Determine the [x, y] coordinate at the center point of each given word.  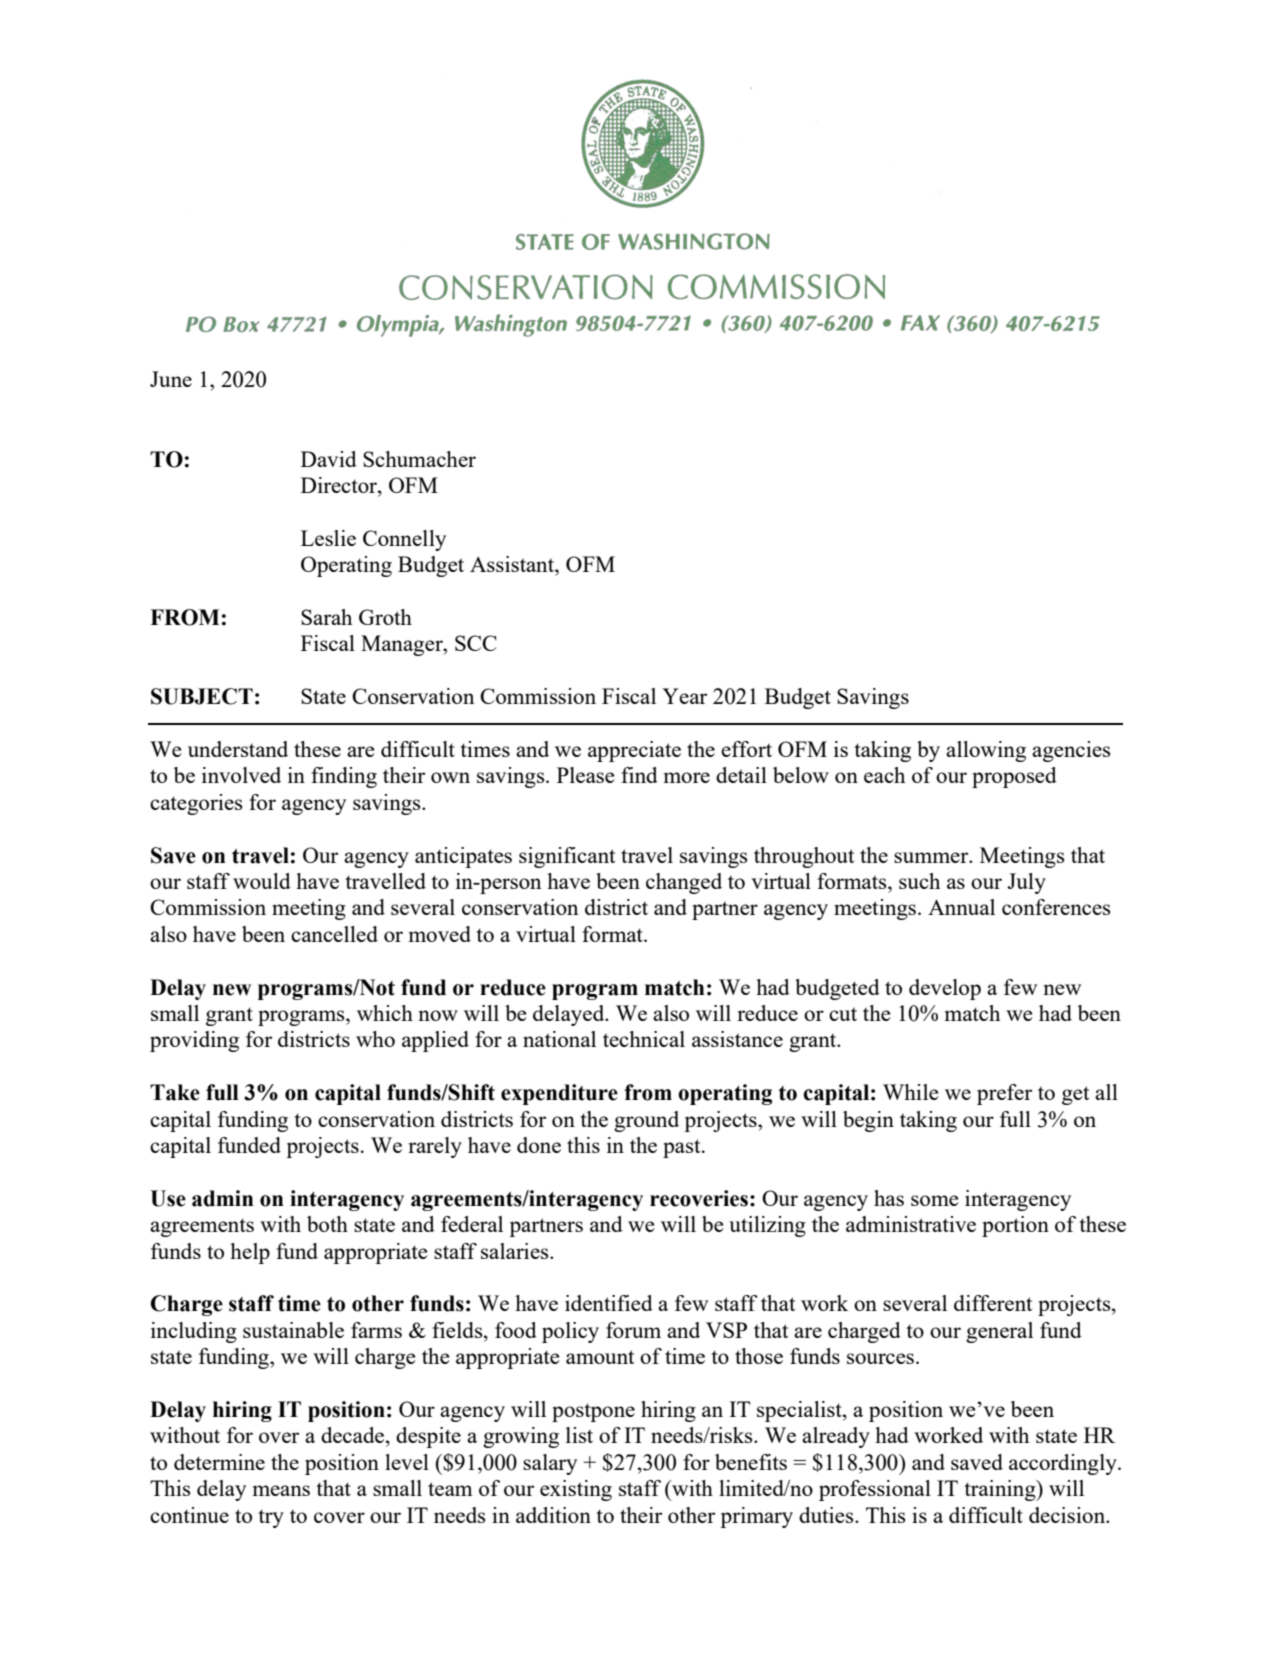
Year [684, 696]
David [329, 459]
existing [576, 1490]
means [281, 1490]
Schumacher [419, 459]
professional [875, 1490]
